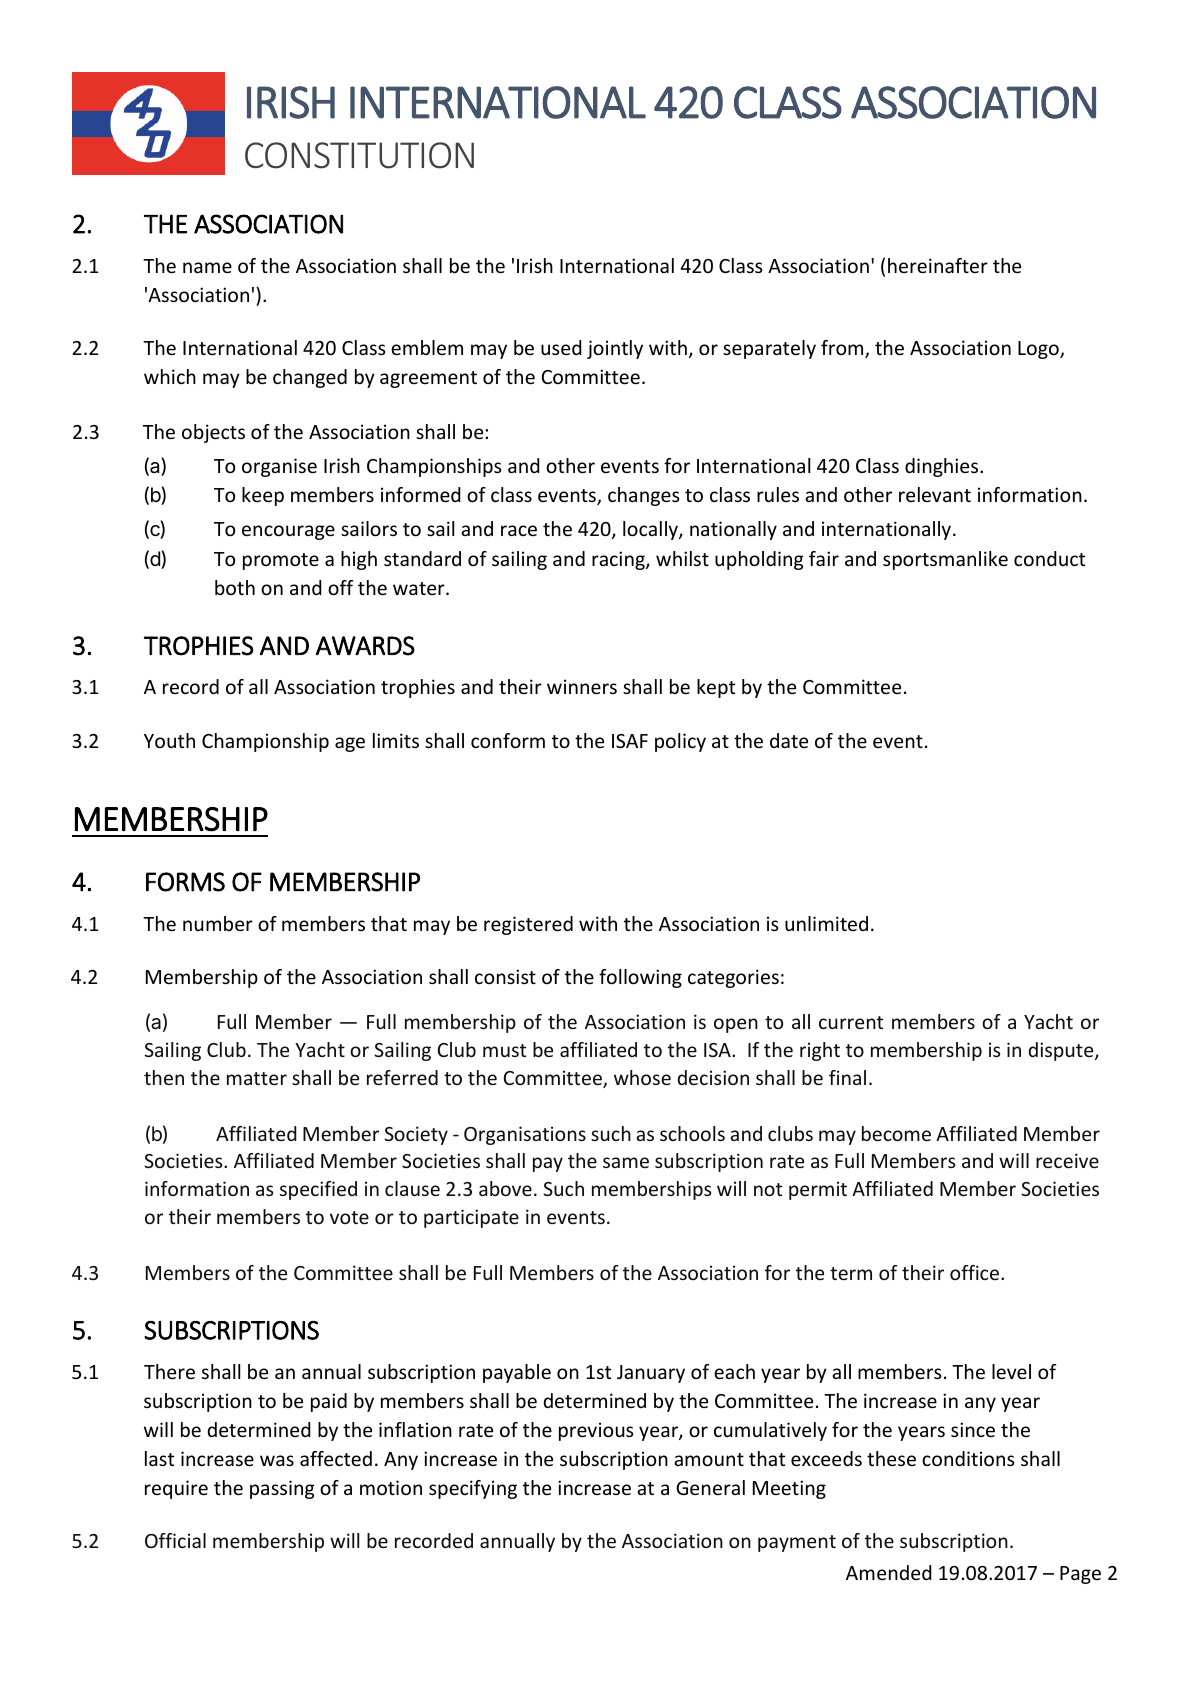  What do you see at coordinates (651, 530) in the screenshot?
I see `locally` at bounding box center [651, 530].
